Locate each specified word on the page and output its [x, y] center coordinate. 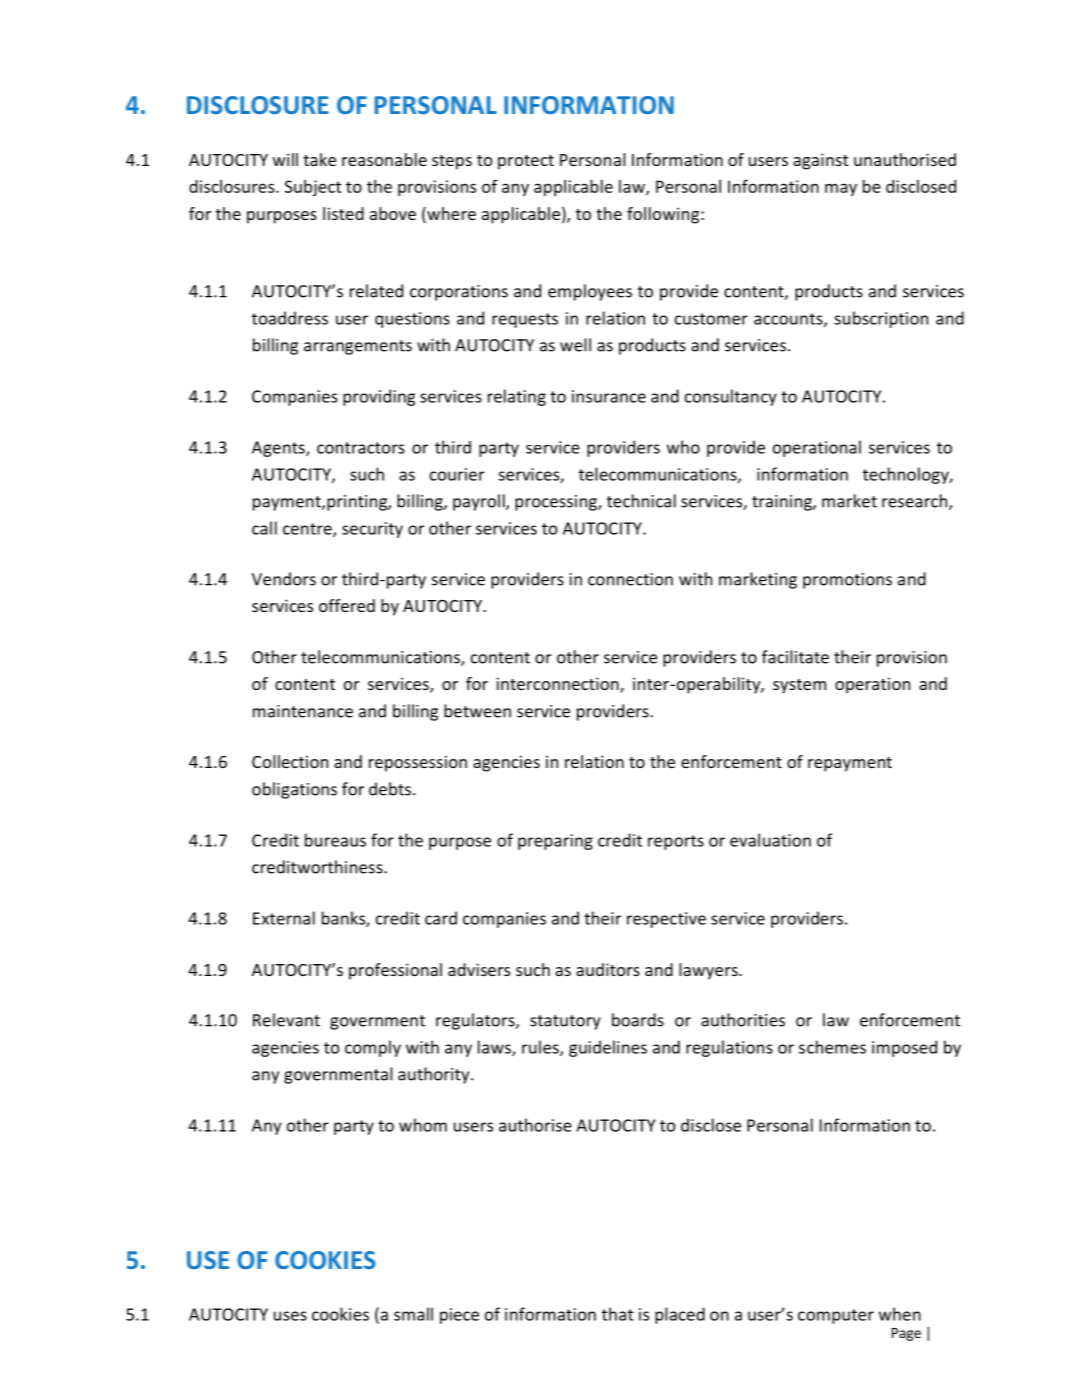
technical [641, 501]
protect [526, 162]
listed [343, 213]
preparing [555, 842]
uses [290, 1316]
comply [373, 1048]
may [841, 189]
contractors [361, 448]
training [783, 503]
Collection [290, 761]
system [799, 686]
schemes [832, 1047]
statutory [565, 1022]
